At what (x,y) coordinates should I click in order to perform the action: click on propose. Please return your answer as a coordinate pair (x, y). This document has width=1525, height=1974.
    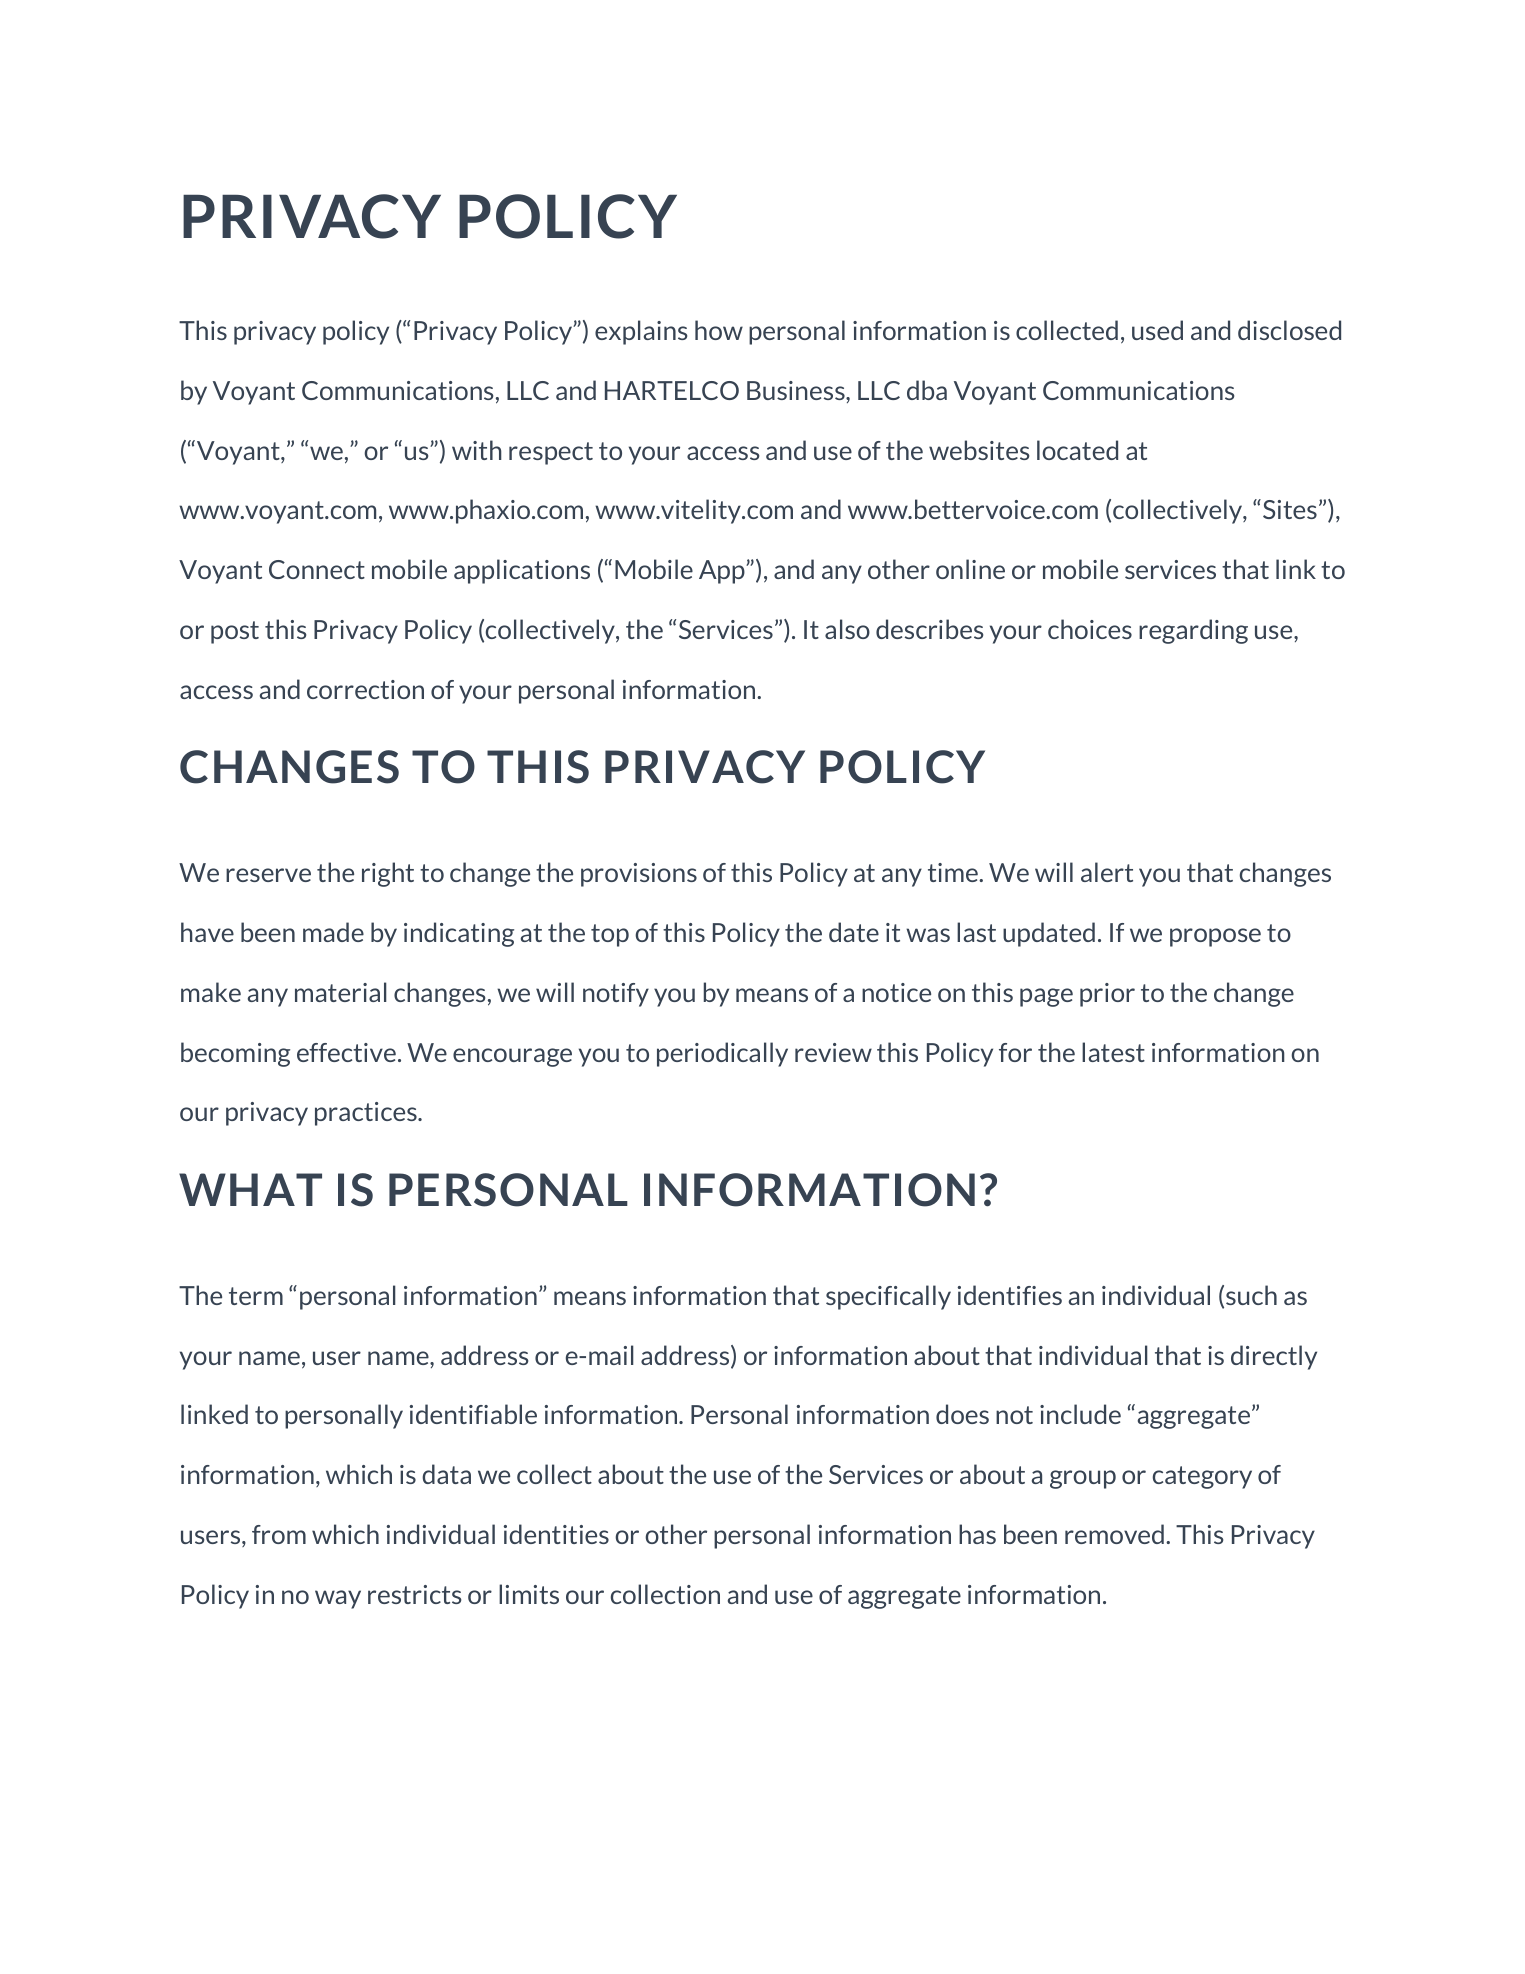
    Looking at the image, I should click on (1215, 937).
